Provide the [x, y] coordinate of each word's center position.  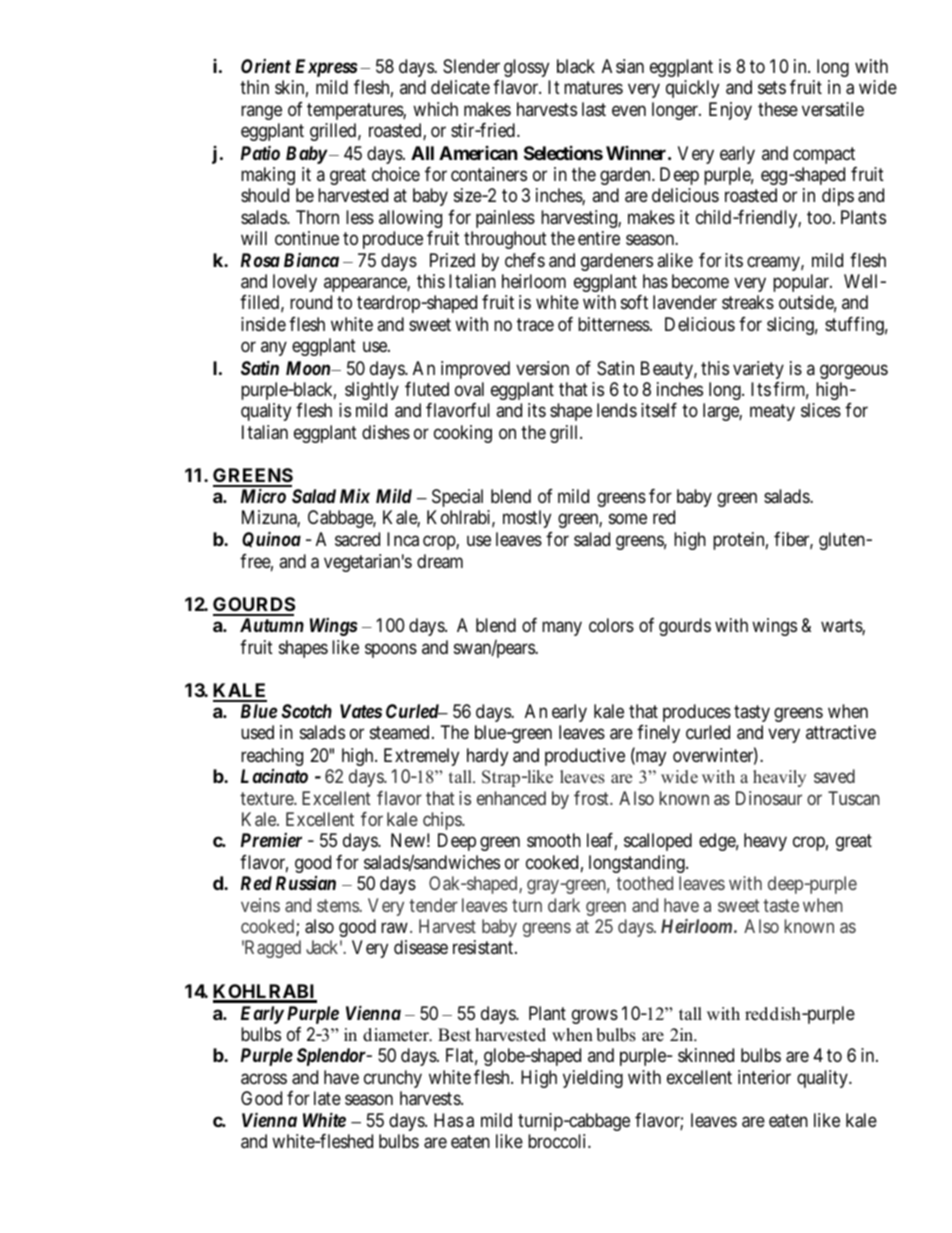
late [327, 1098]
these [778, 109]
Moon [309, 368]
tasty [752, 713]
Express [326, 68]
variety [758, 370]
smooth [554, 840]
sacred [357, 539]
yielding [593, 1079]
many [562, 628]
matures [593, 88]
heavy [765, 842]
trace [535, 325]
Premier [271, 840]
